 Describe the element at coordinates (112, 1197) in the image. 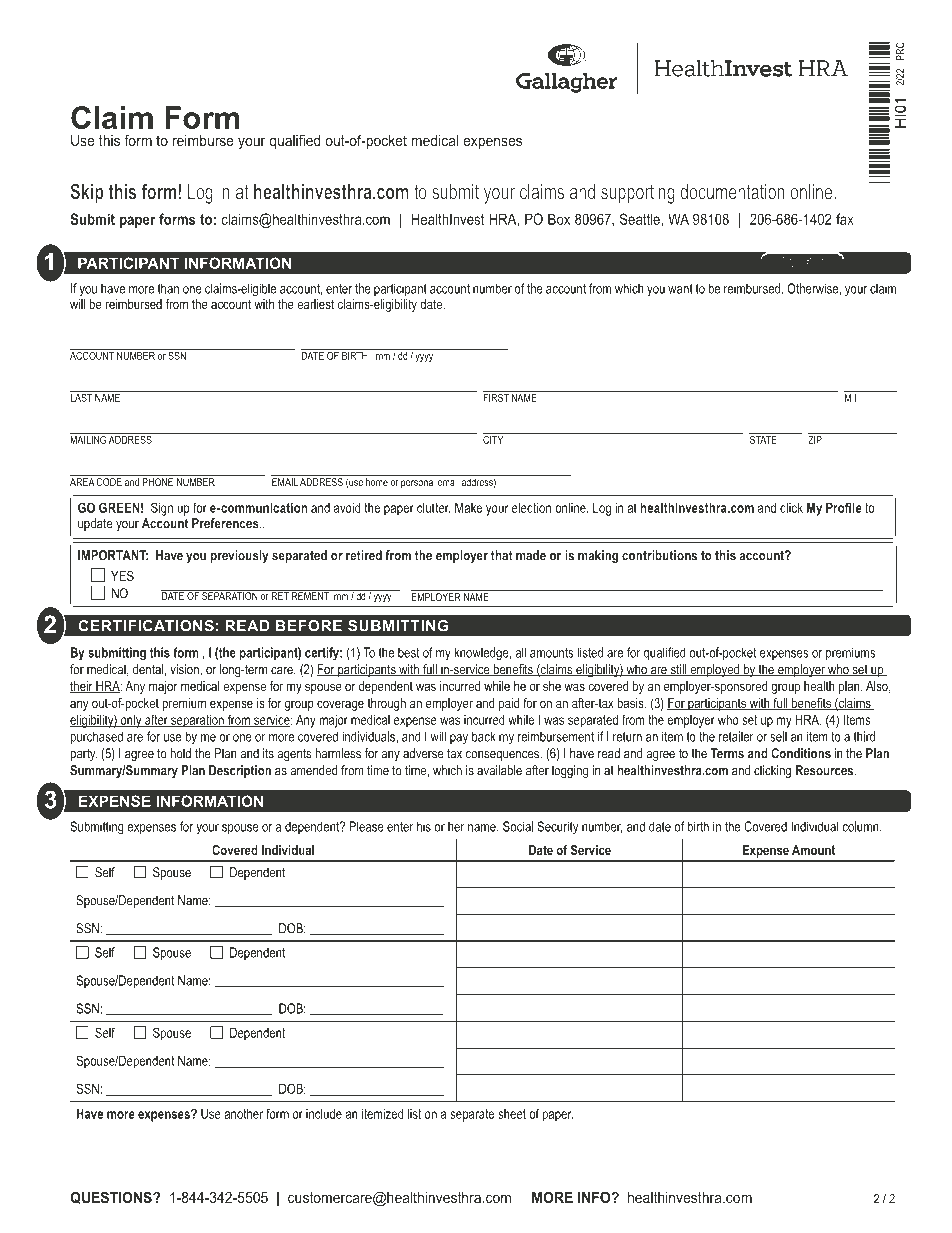

I see `QUESTIONS` at that location.
